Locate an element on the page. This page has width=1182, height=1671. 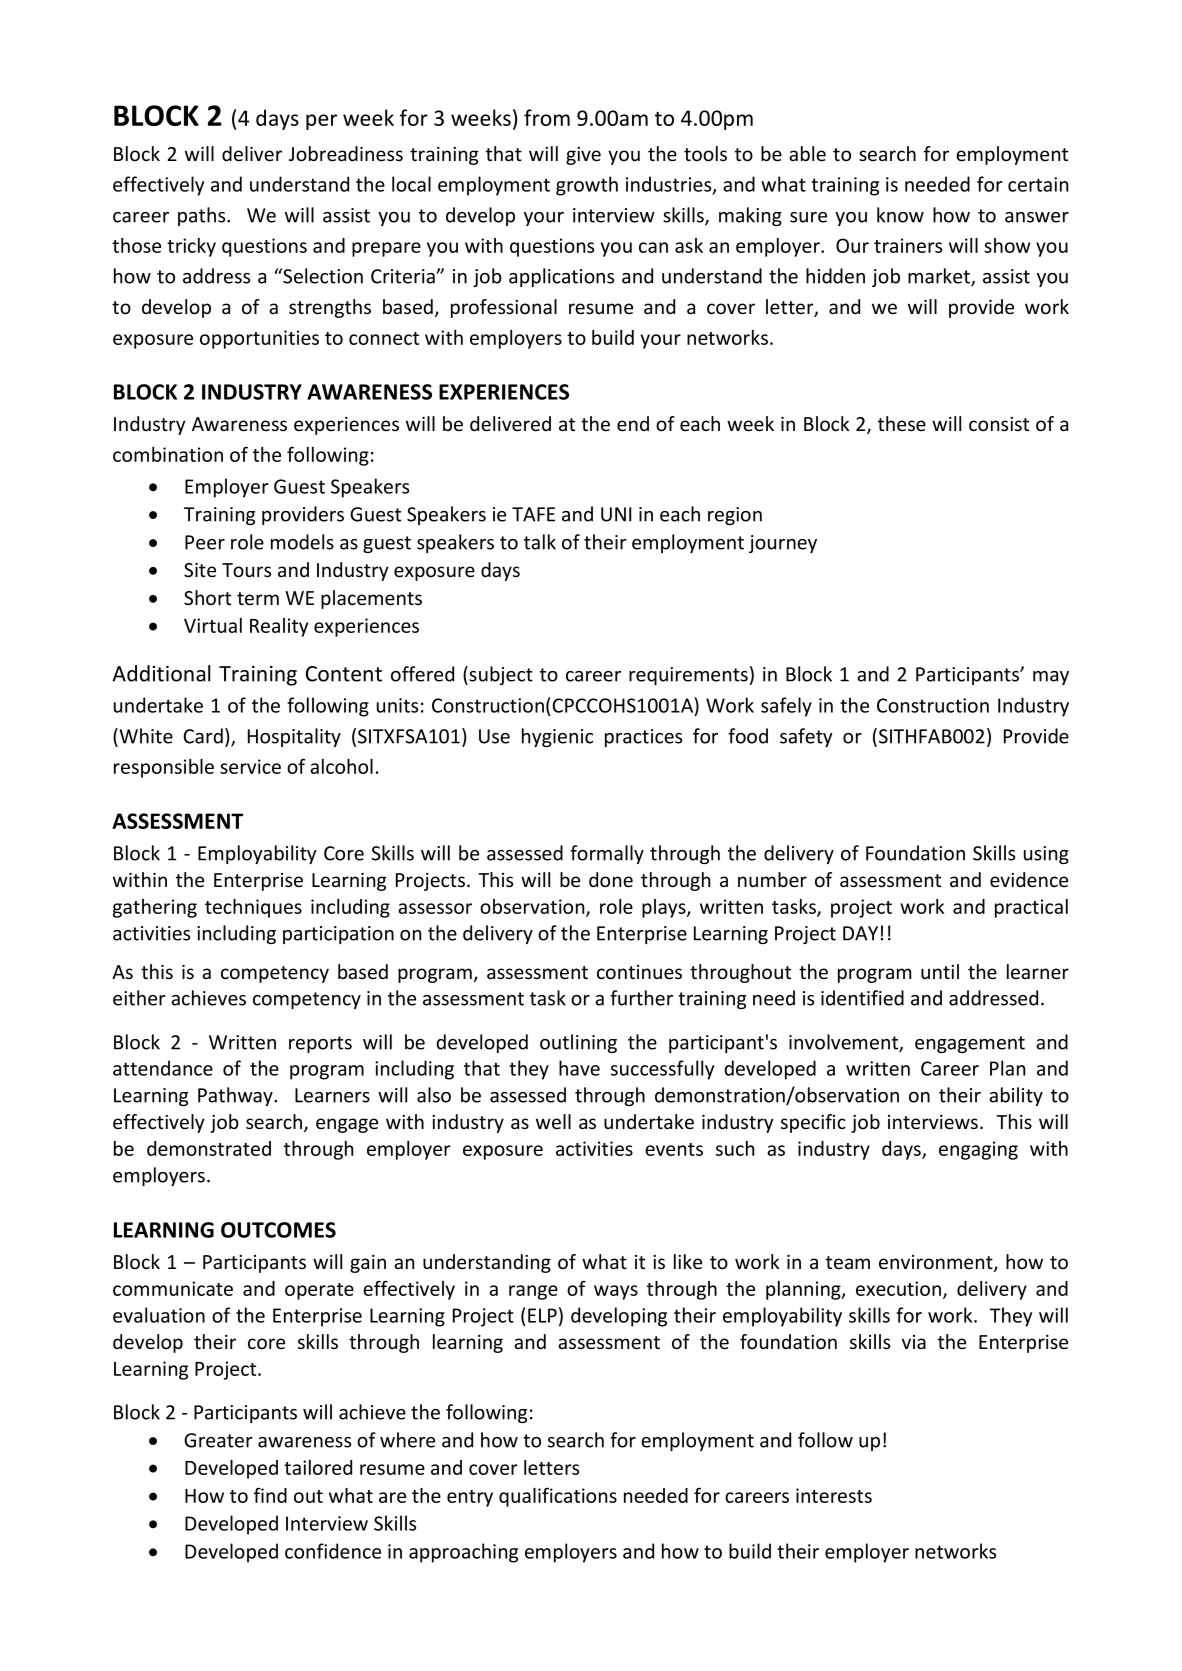
give is located at coordinates (583, 156).
